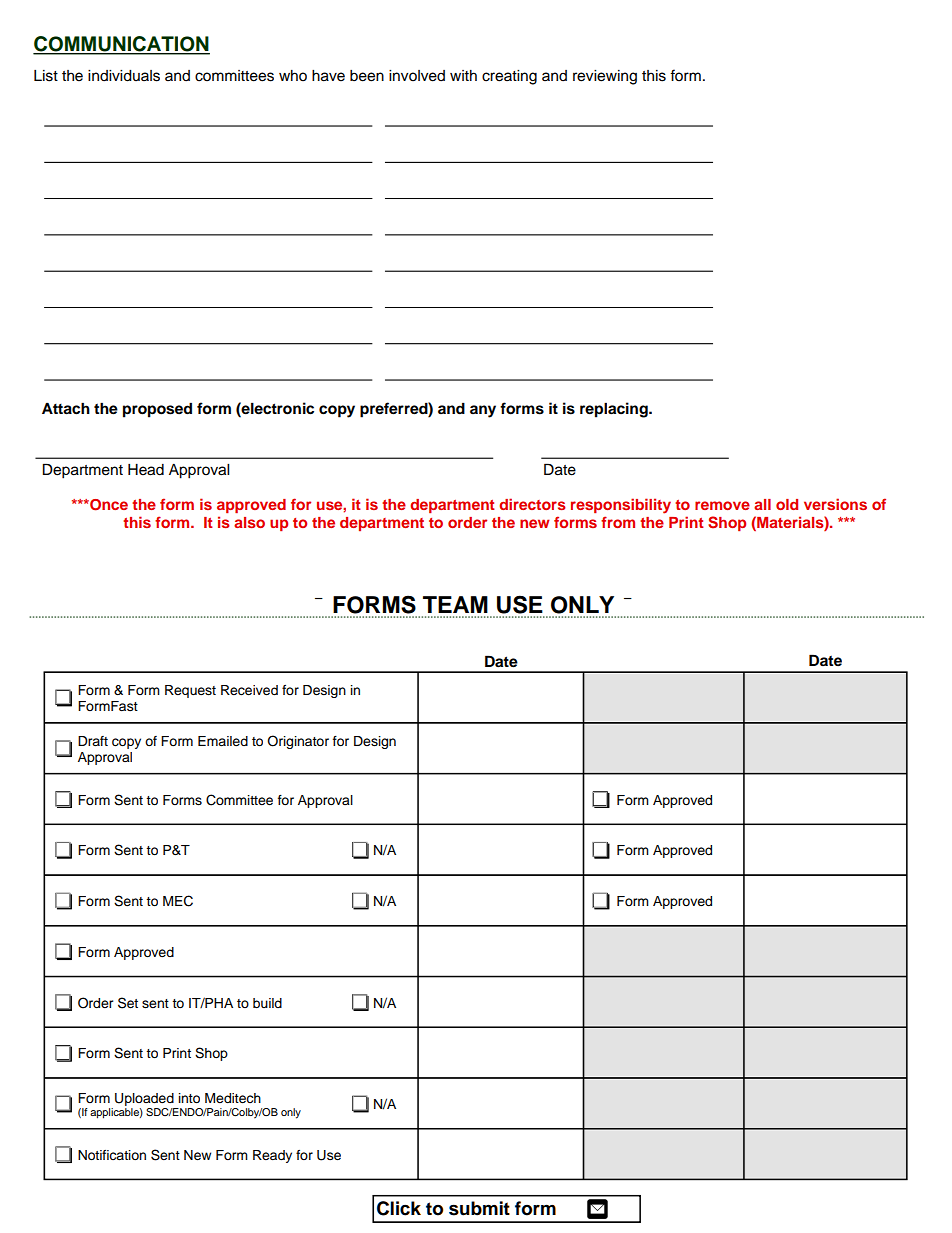 The height and width of the page is (1233, 952). I want to click on any, so click(483, 411).
